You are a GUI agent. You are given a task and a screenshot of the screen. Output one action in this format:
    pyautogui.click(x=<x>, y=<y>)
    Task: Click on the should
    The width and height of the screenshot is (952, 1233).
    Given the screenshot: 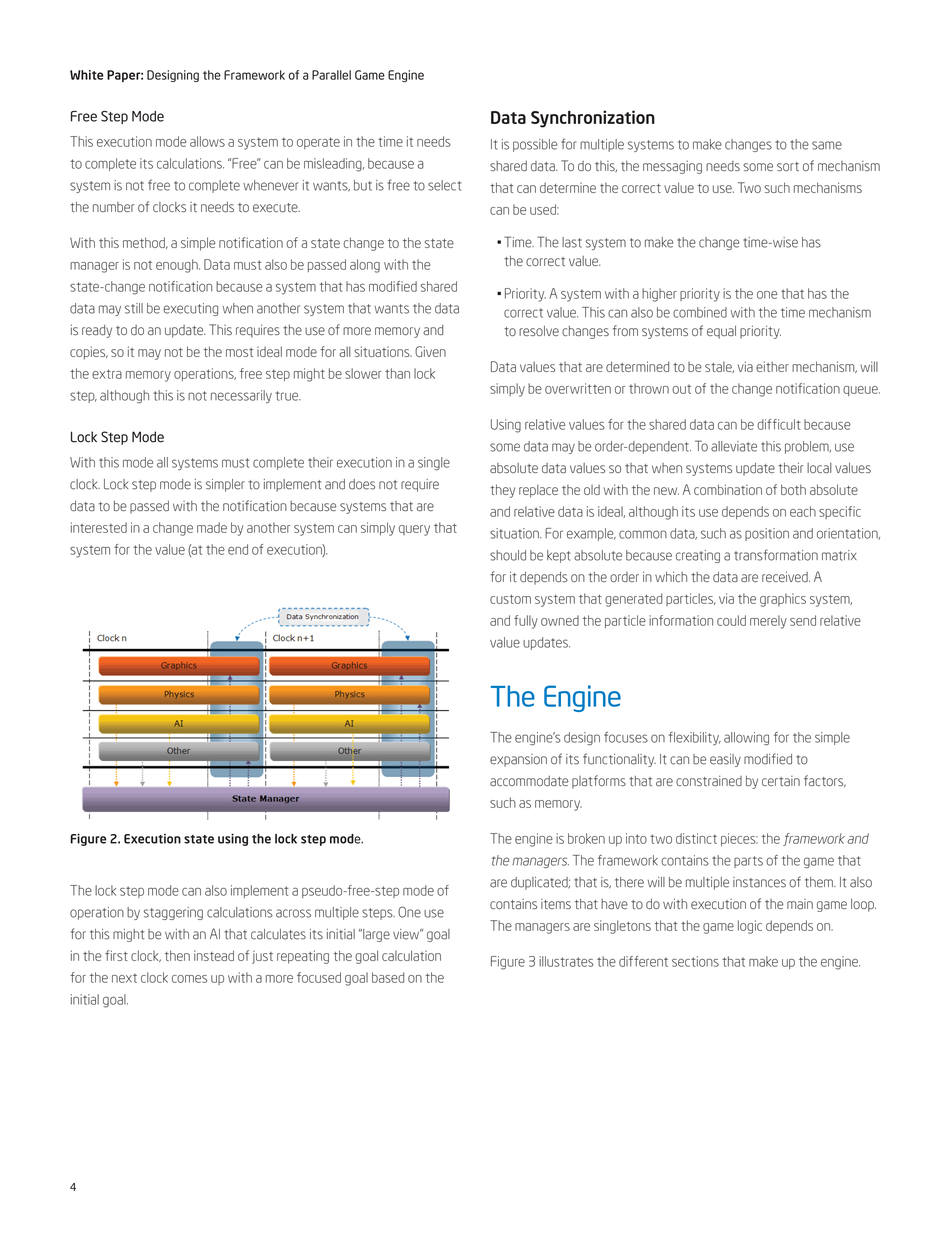 What is the action you would take?
    pyautogui.click(x=508, y=555)
